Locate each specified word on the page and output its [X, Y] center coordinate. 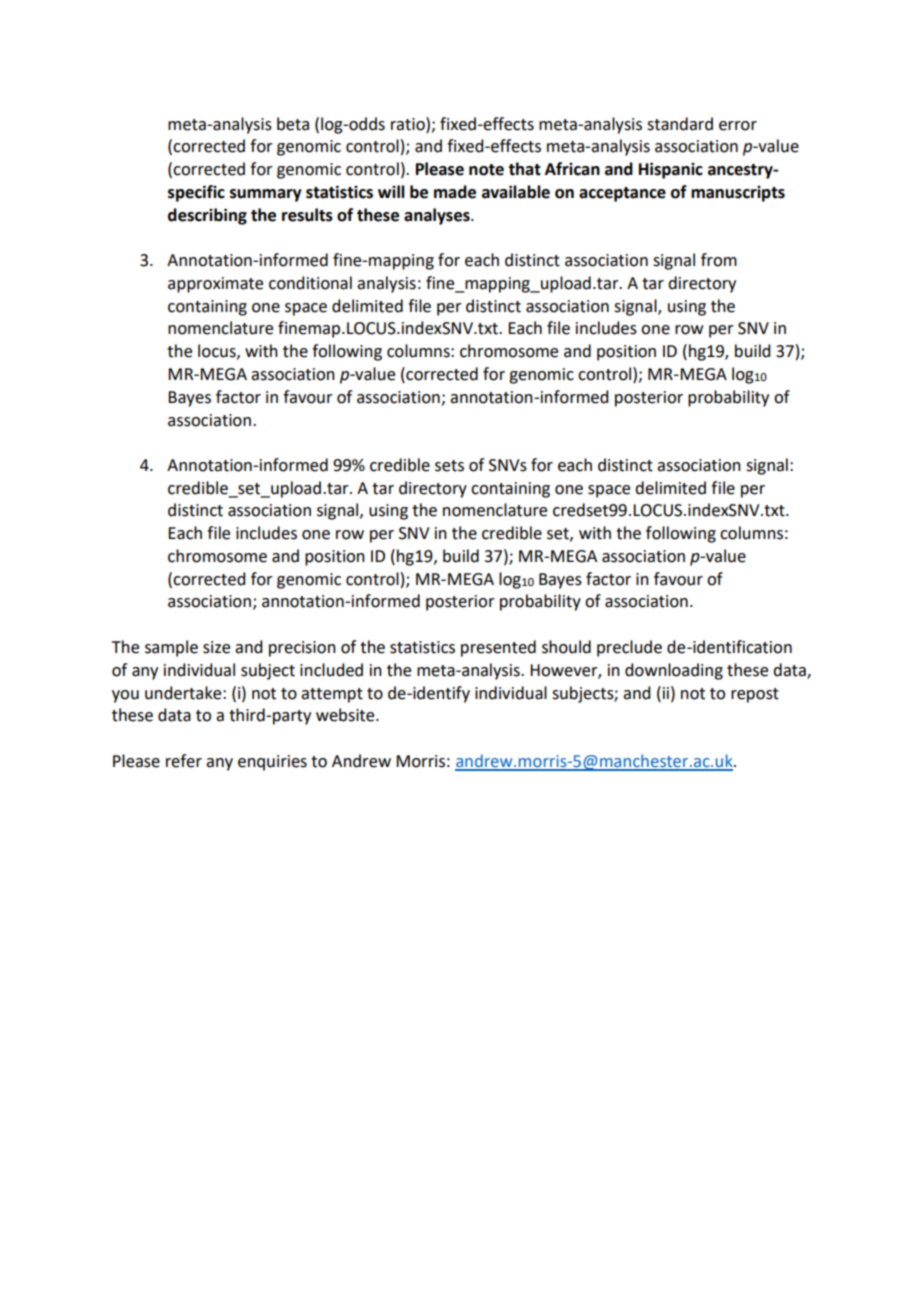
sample [171, 648]
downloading [674, 671]
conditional [310, 283]
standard [680, 124]
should [566, 647]
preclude [629, 648]
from [719, 260]
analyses [438, 216]
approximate [215, 285]
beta [293, 124]
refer [184, 761]
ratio [409, 124]
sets [449, 466]
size [216, 647]
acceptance [622, 194]
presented [498, 648]
